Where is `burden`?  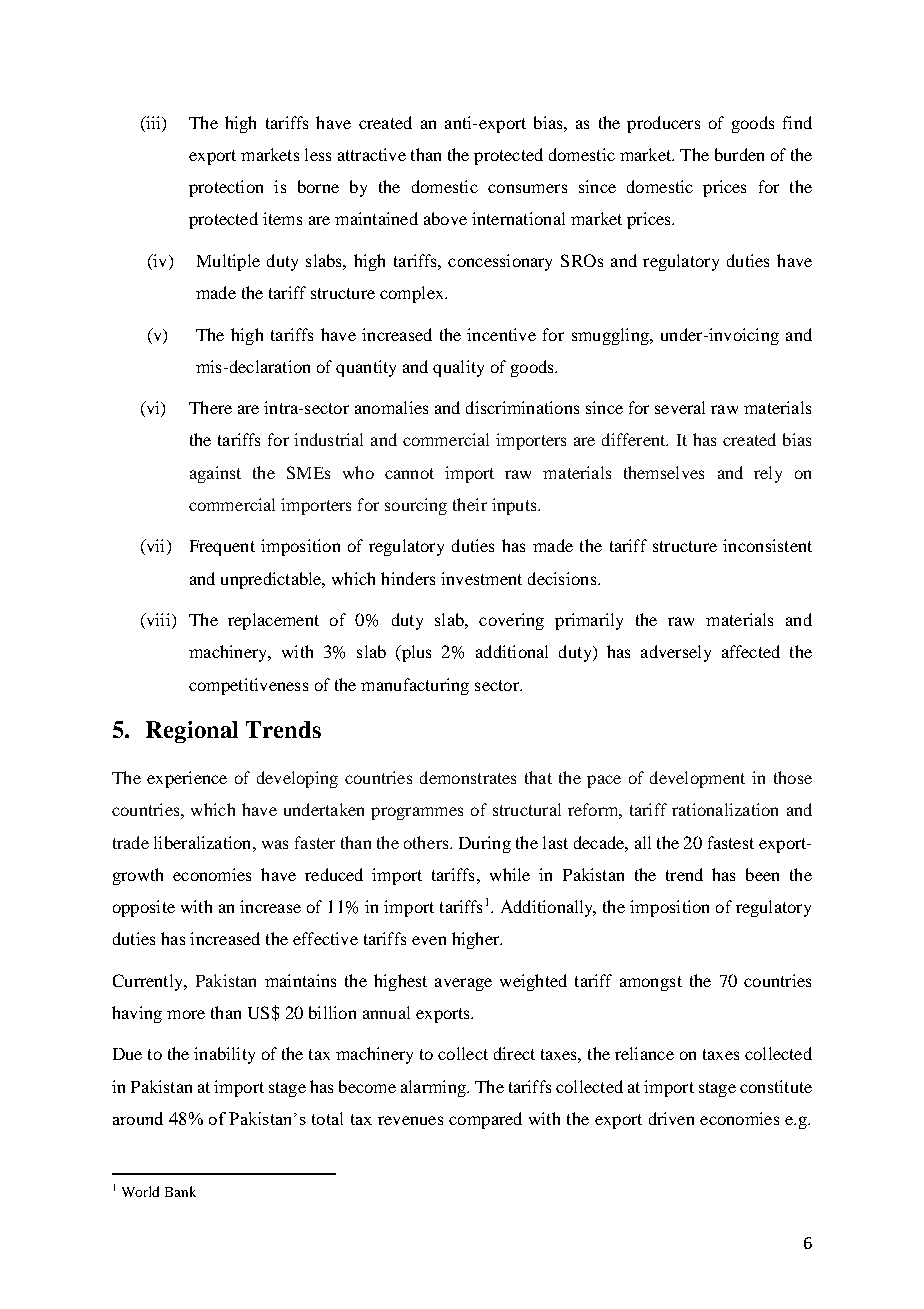
burden is located at coordinates (739, 154).
